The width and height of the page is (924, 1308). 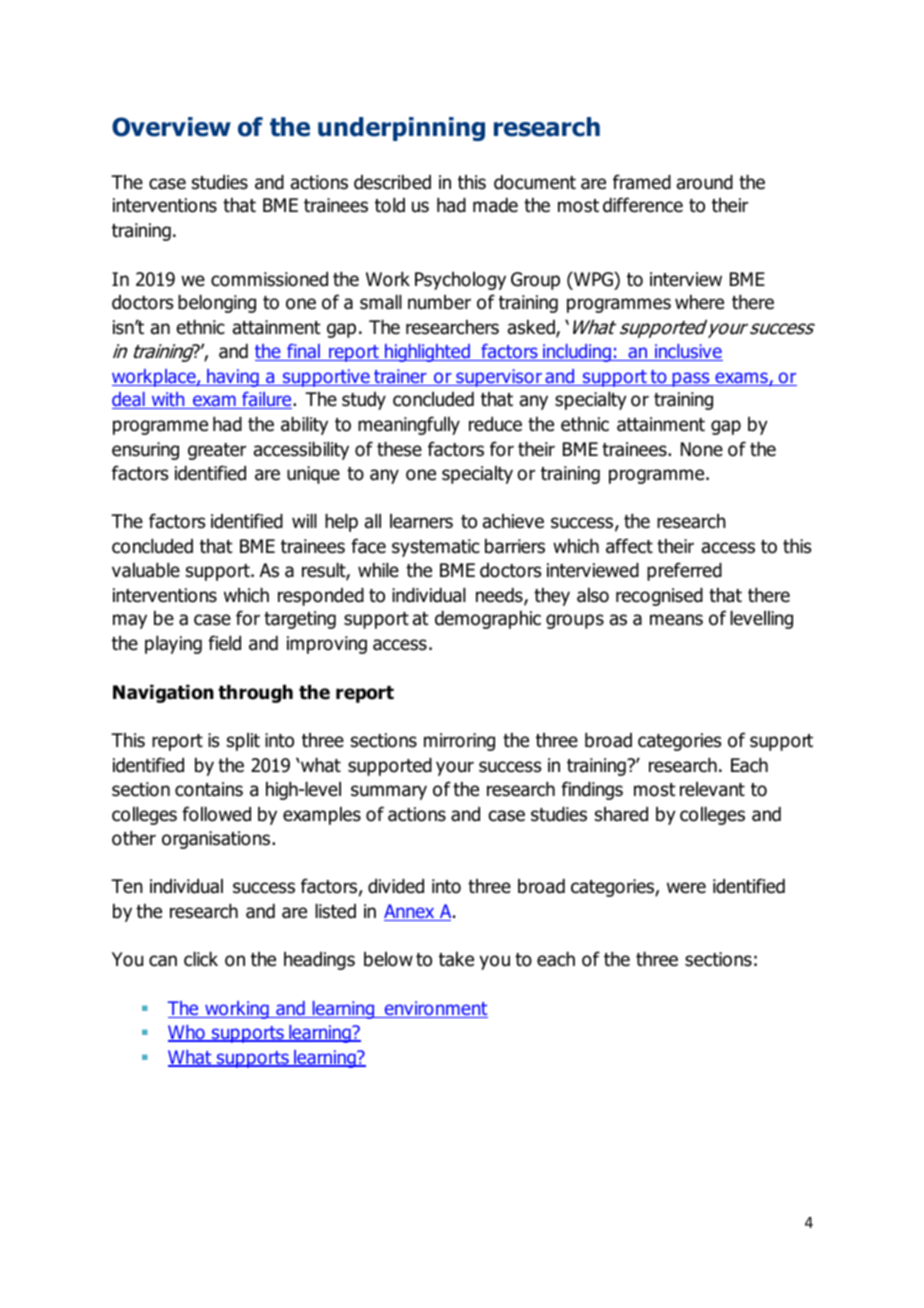 What do you see at coordinates (642, 182) in the page?
I see `framed` at bounding box center [642, 182].
